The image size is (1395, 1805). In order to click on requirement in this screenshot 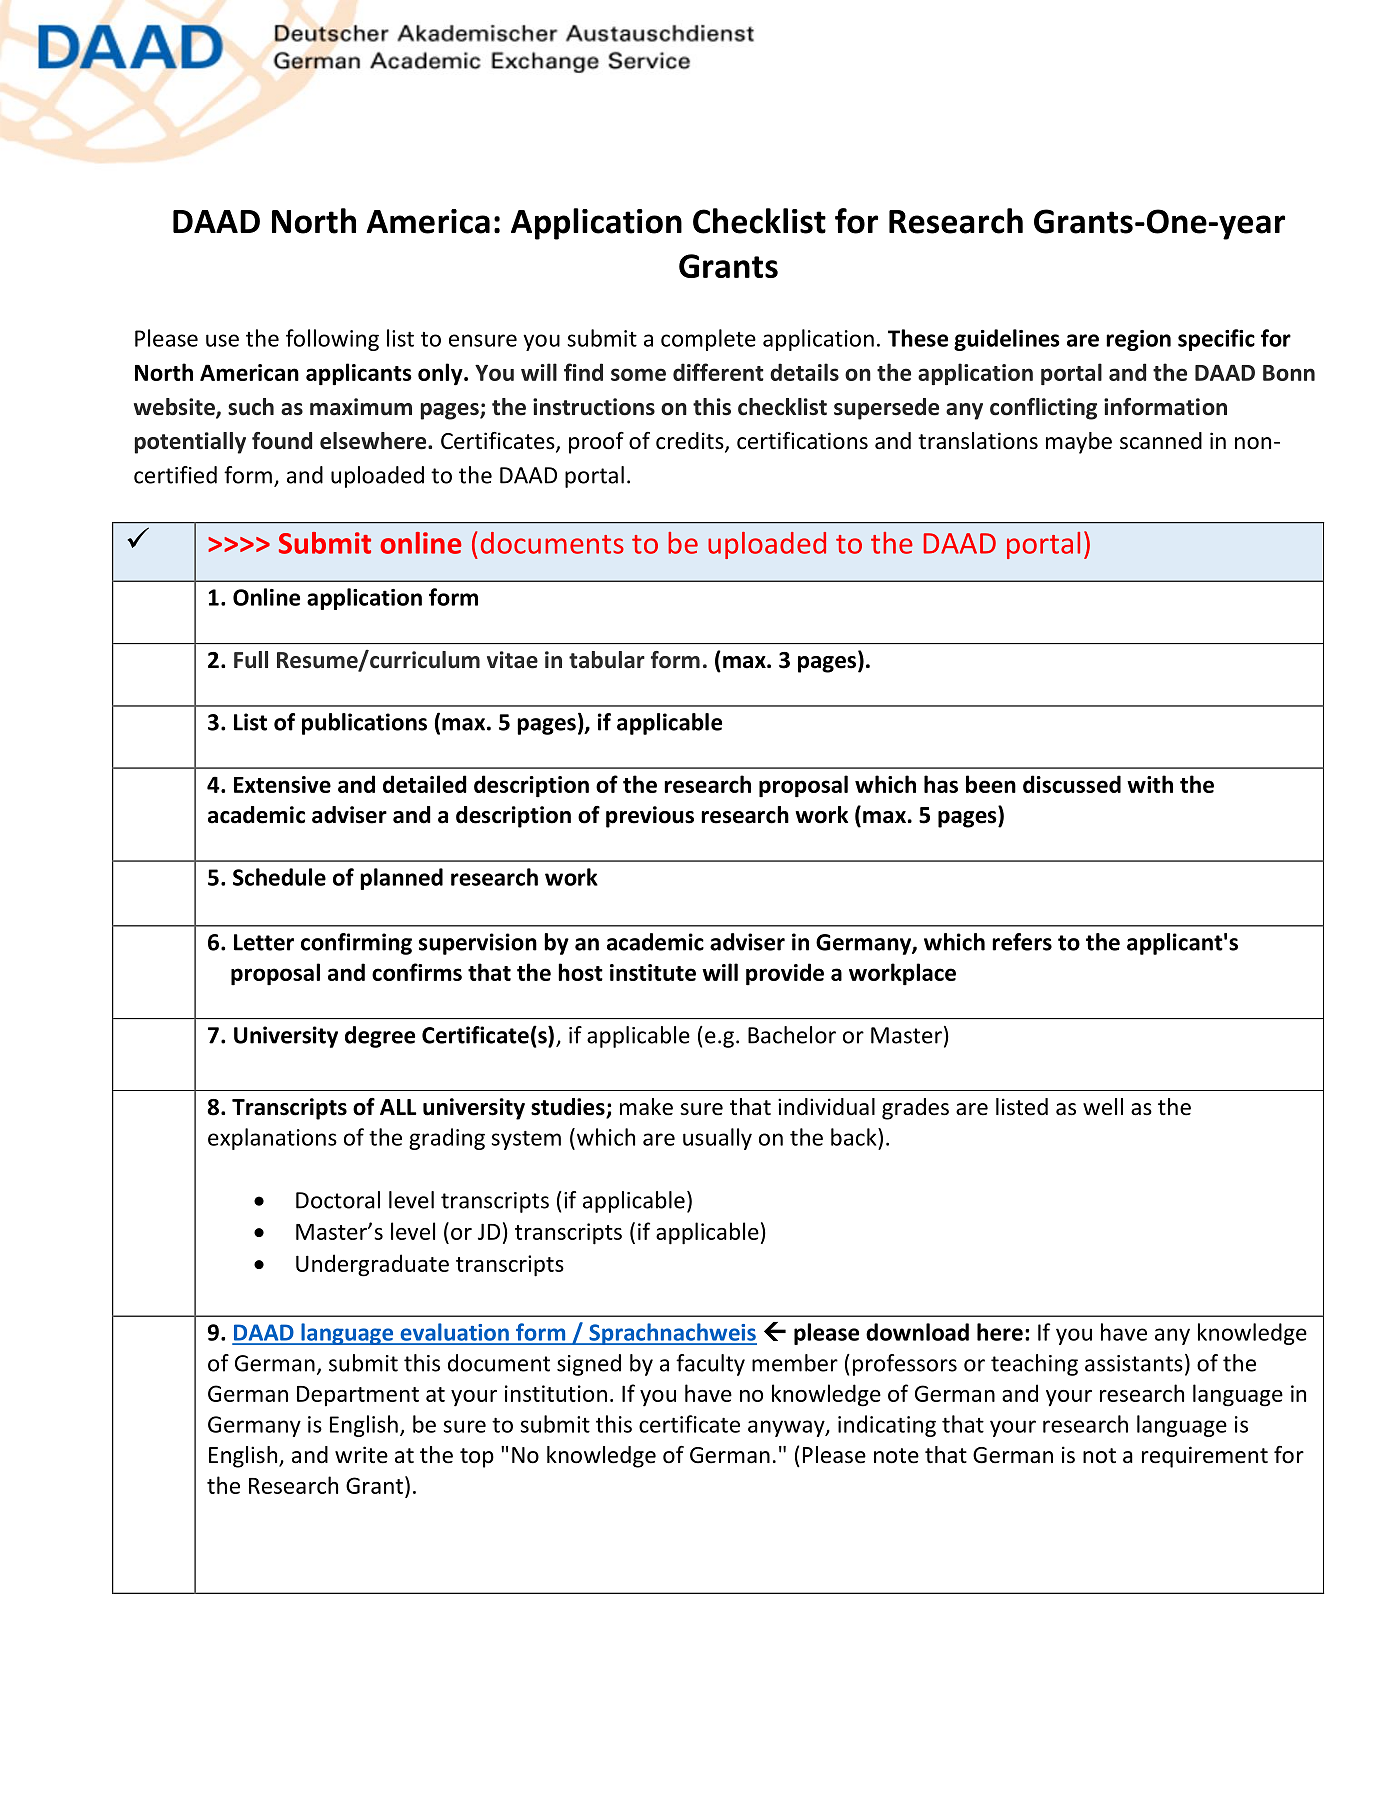, I will do `click(1205, 1457)`.
